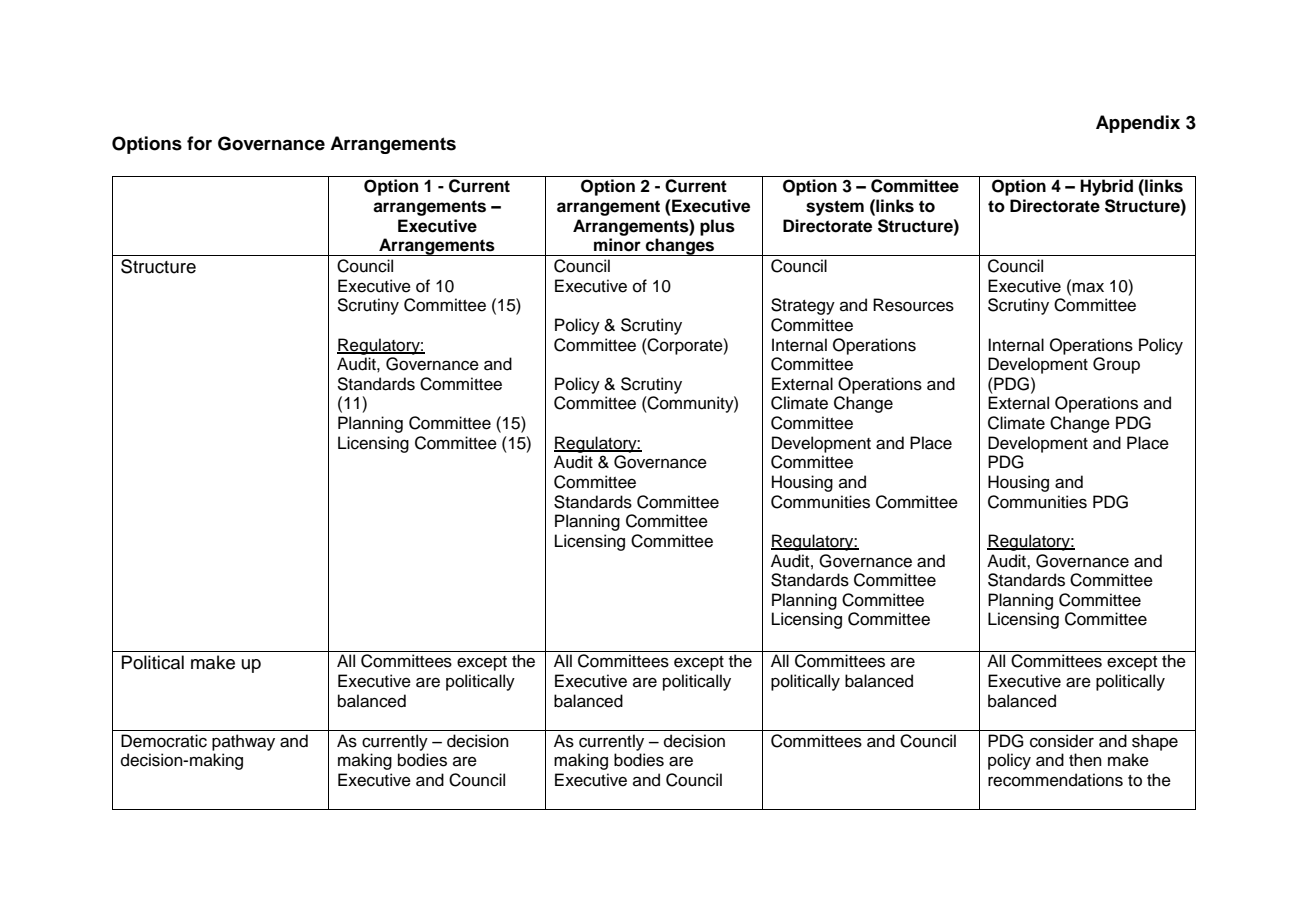  I want to click on Strategy, so click(803, 306).
